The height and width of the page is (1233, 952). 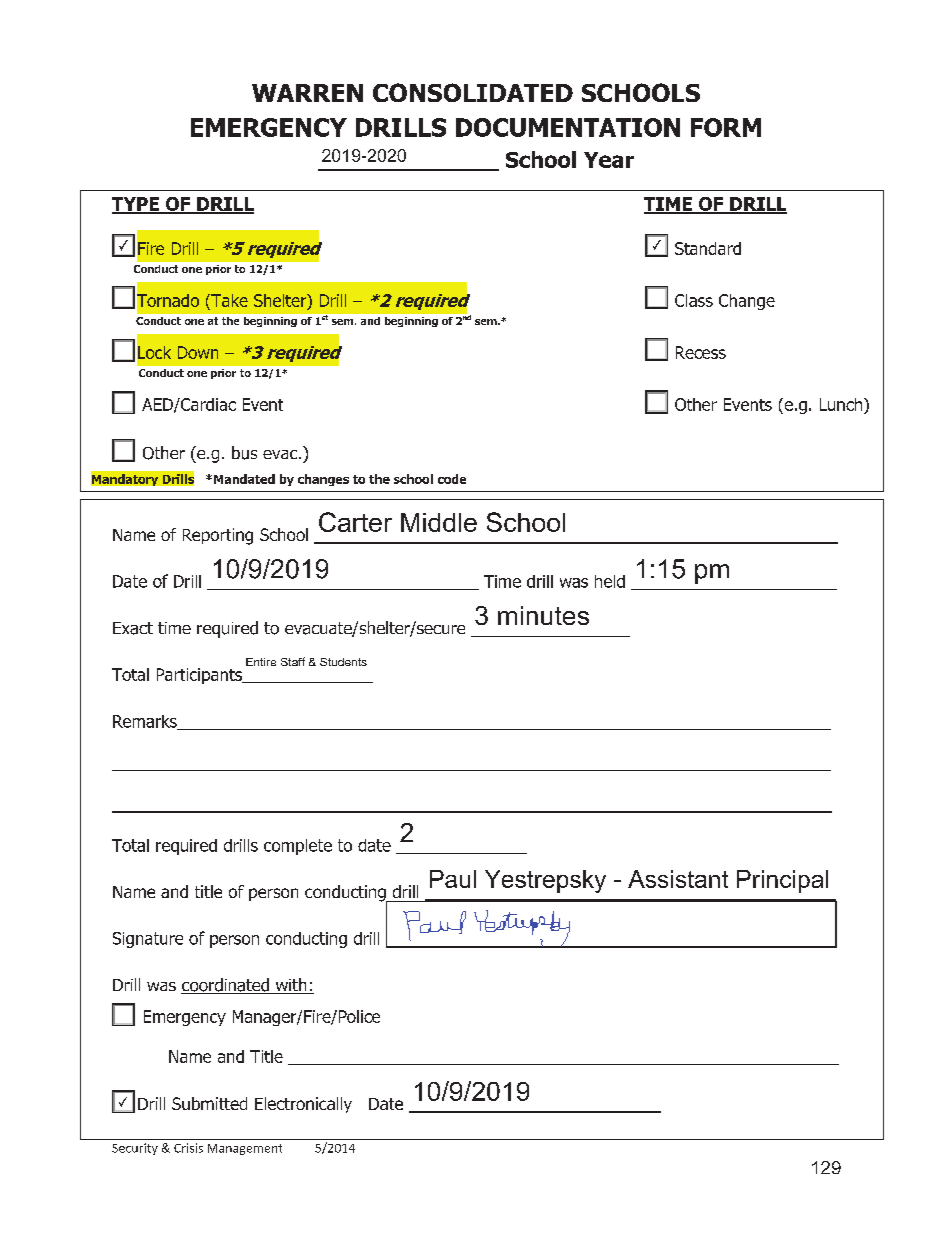 What do you see at coordinates (568, 127) in the page?
I see `DOCUMENTATION` at bounding box center [568, 127].
